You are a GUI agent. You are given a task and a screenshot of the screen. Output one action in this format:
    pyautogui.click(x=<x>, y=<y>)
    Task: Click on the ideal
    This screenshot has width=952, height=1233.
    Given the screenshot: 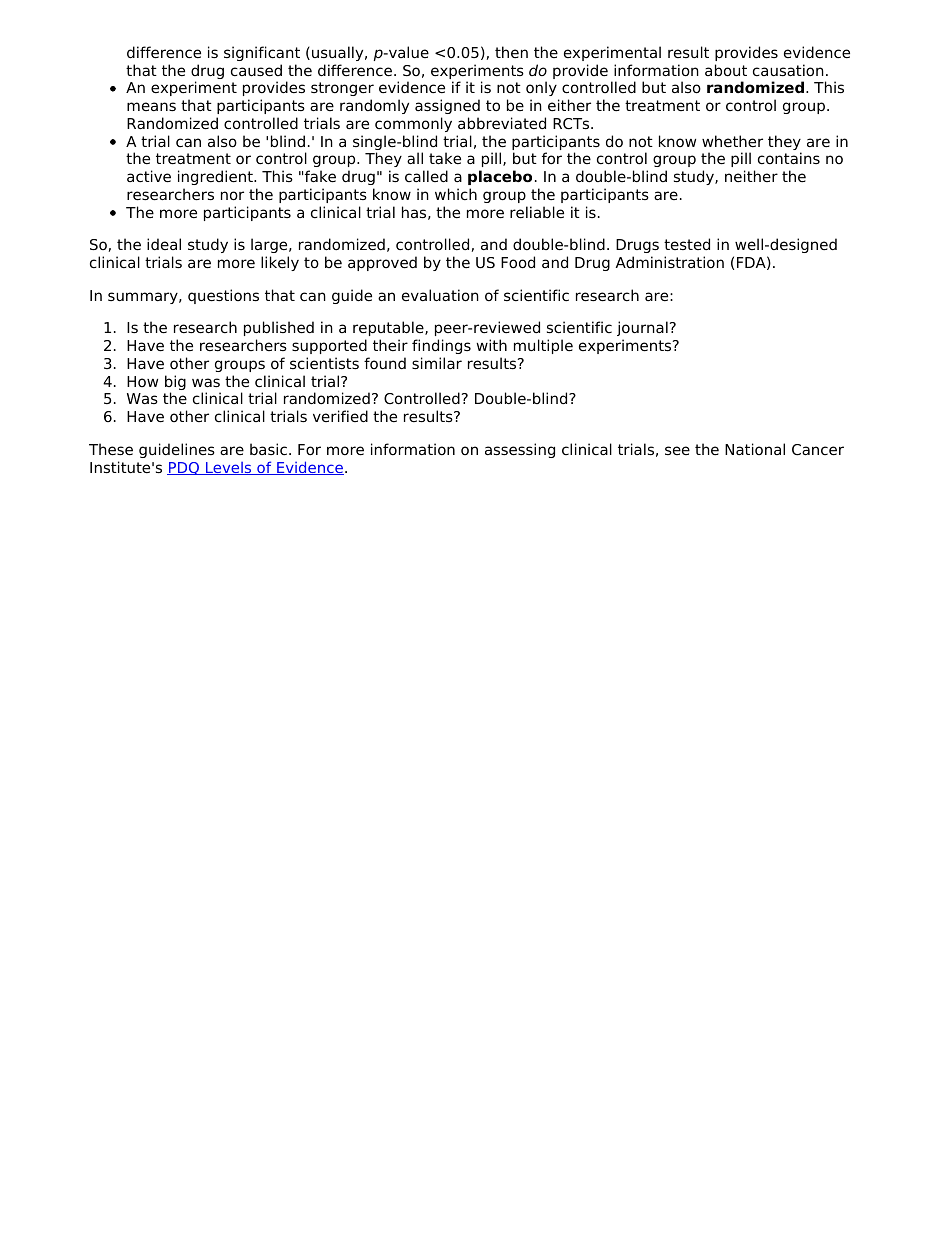 What is the action you would take?
    pyautogui.click(x=164, y=244)
